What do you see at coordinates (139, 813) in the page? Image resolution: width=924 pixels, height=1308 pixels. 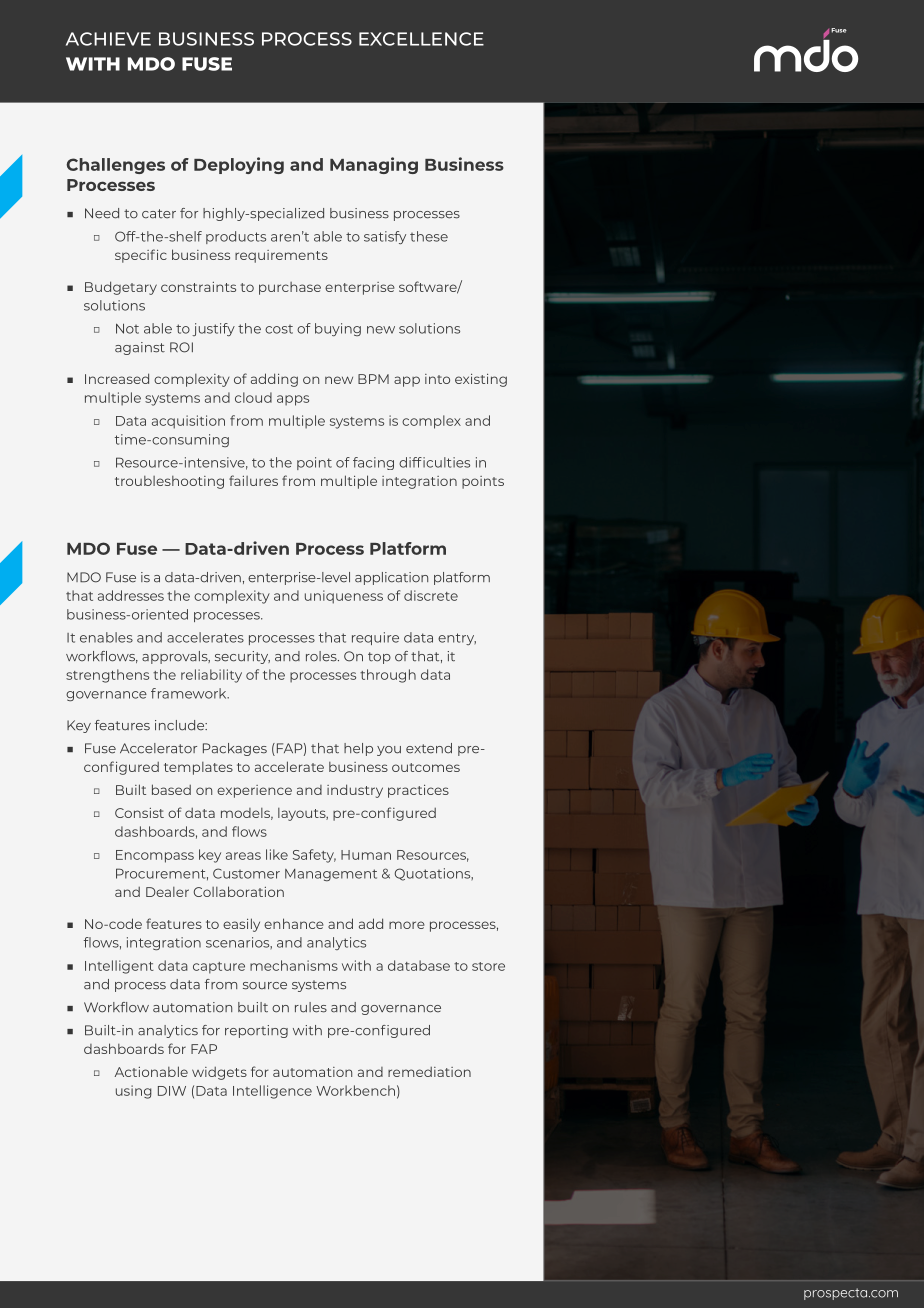 I see `Consist` at bounding box center [139, 813].
